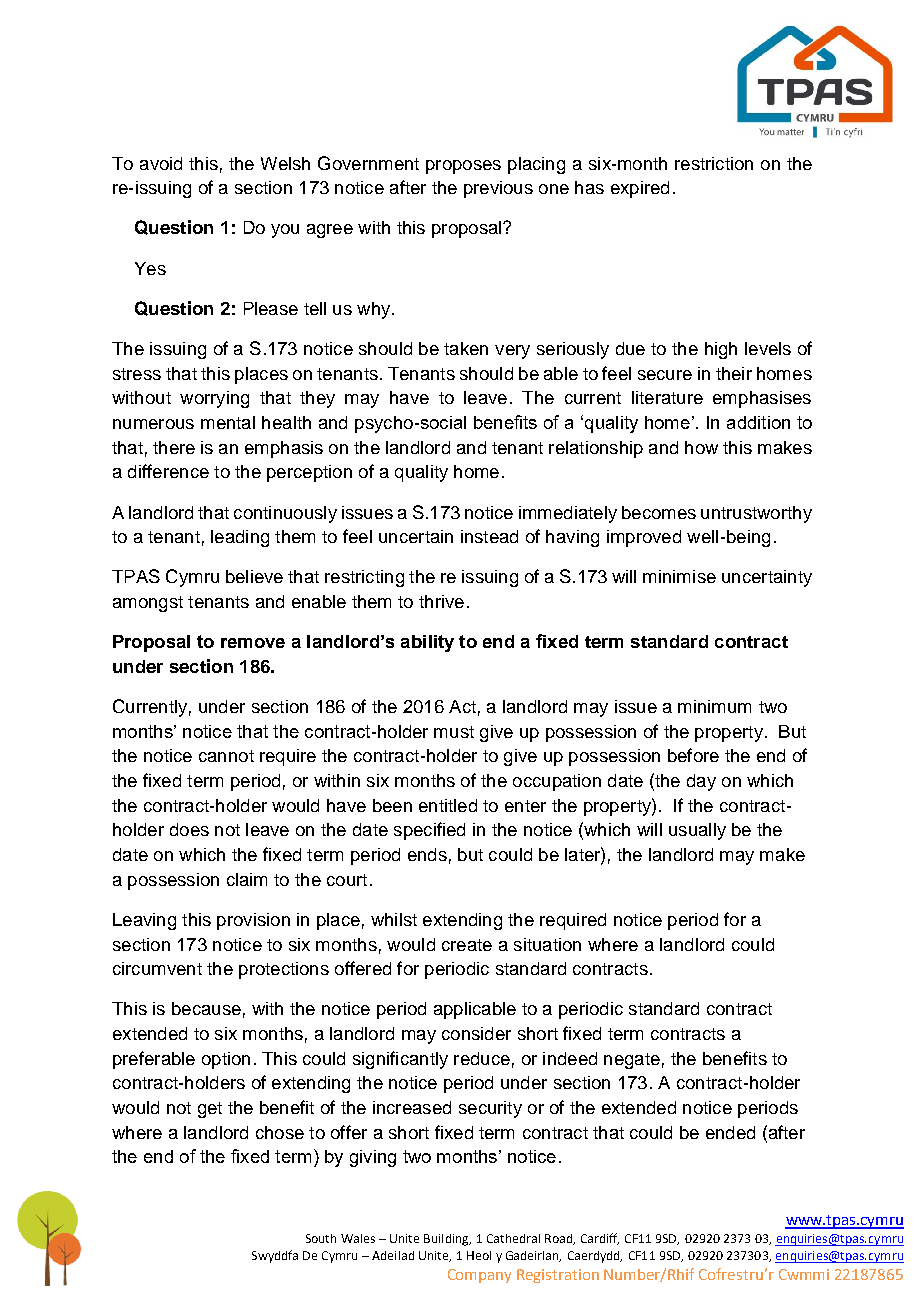  Describe the element at coordinates (161, 163) in the document. I see `avoid` at that location.
